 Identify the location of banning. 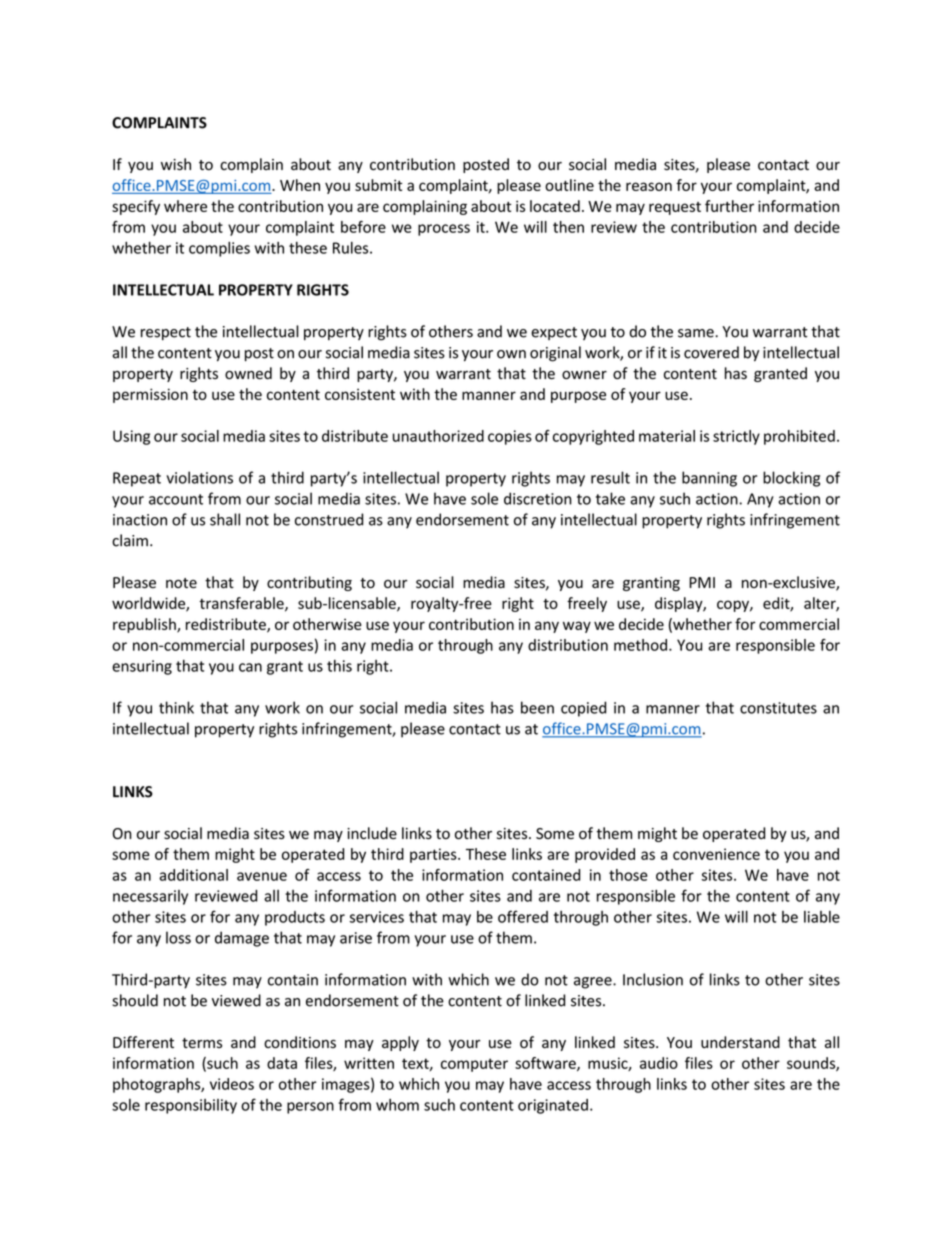
(709, 479).
